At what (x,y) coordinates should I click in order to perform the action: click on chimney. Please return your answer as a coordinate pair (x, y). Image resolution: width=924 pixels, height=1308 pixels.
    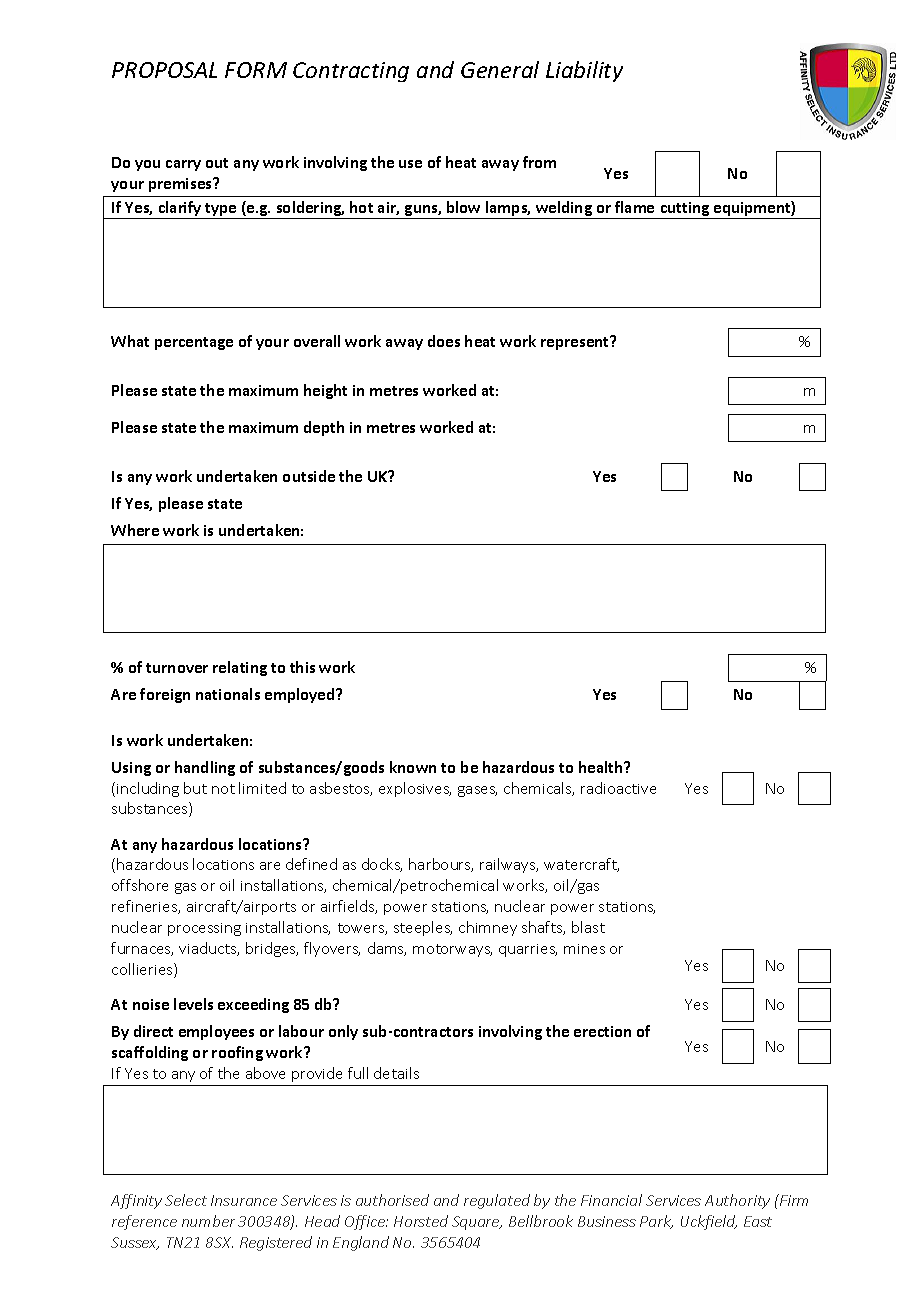
    Looking at the image, I should click on (488, 928).
